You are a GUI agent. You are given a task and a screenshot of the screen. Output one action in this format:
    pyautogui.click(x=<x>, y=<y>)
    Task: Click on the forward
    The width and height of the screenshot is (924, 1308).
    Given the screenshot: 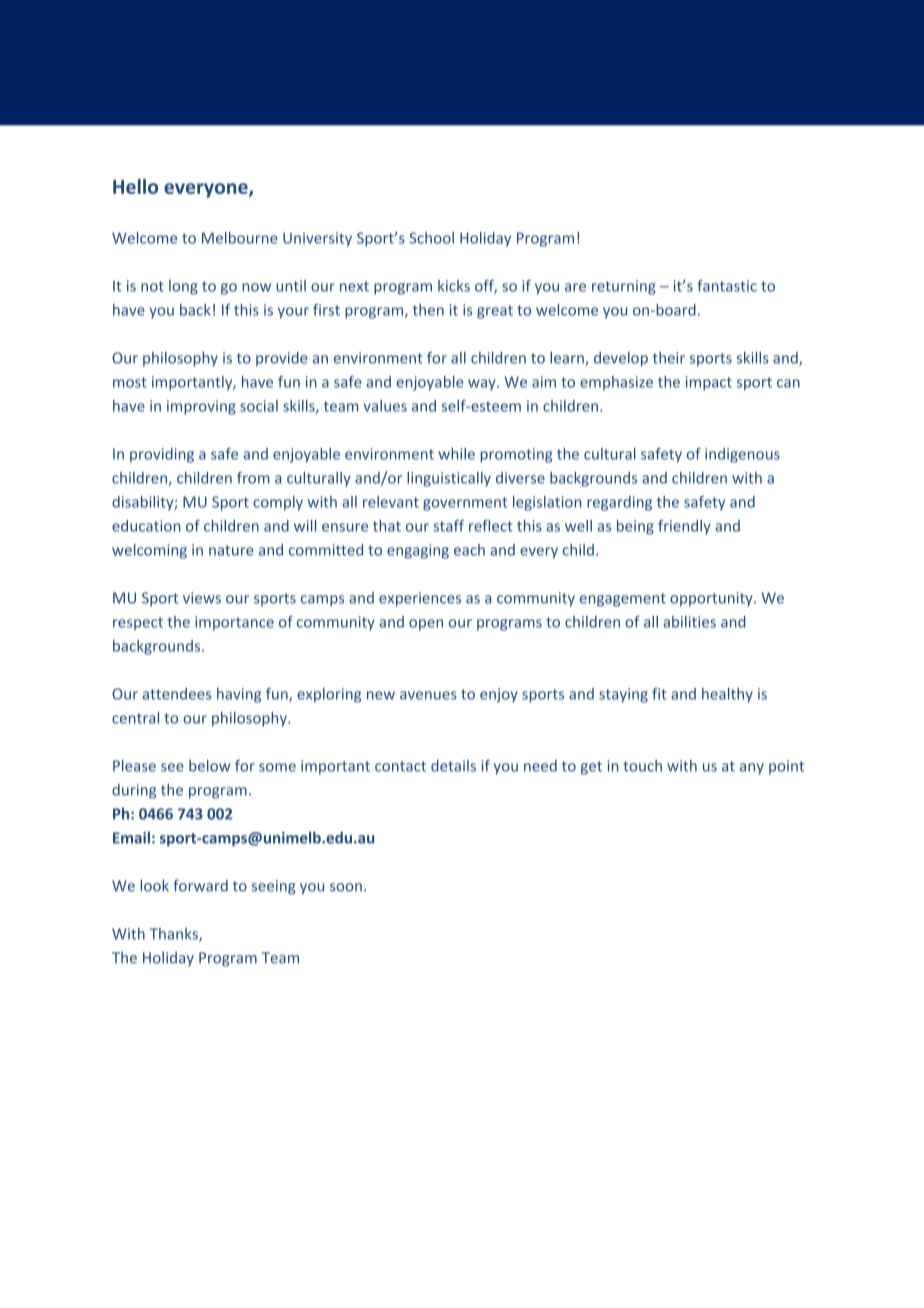 What is the action you would take?
    pyautogui.click(x=200, y=885)
